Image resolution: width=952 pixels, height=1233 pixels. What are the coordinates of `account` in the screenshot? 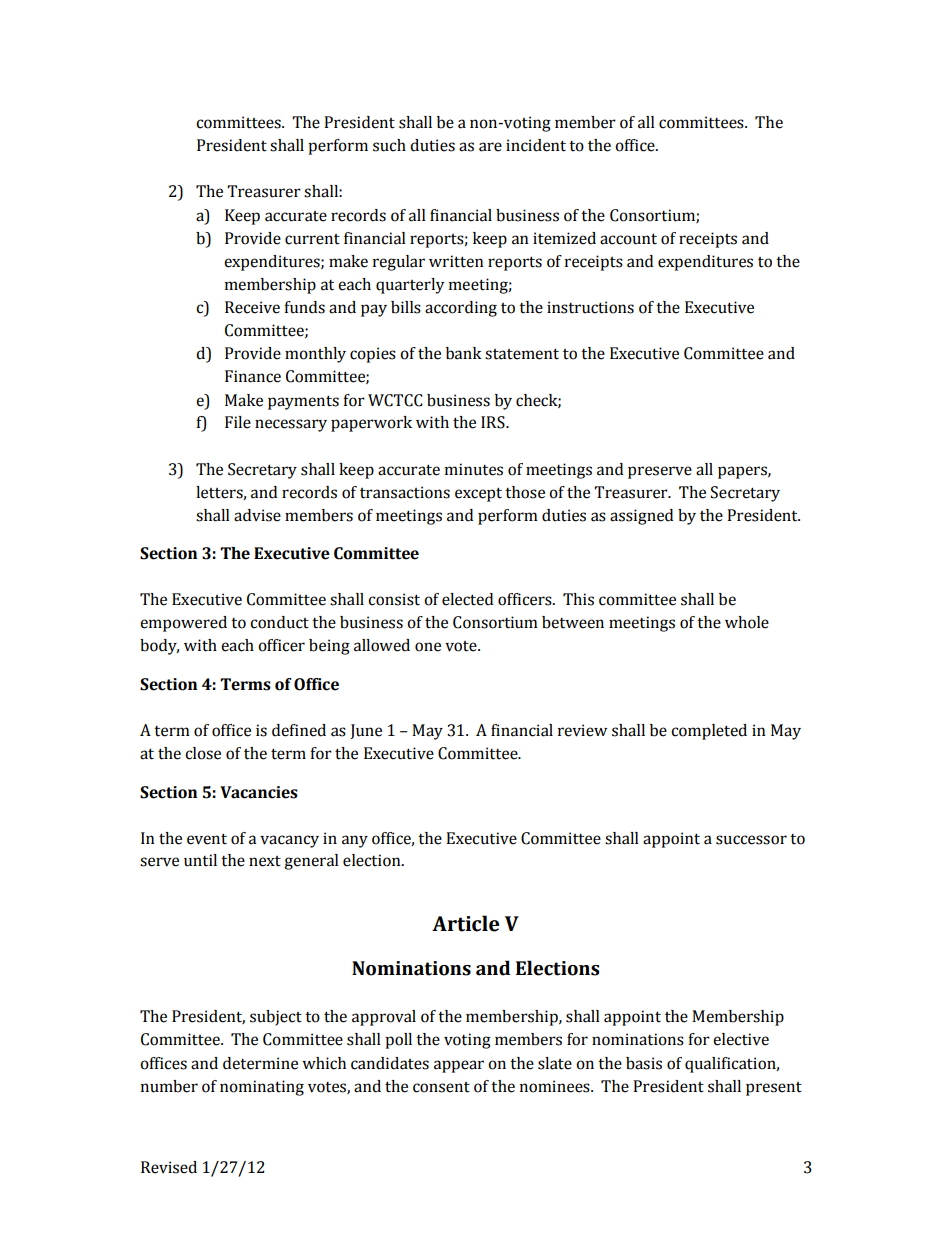 It's located at (628, 239).
